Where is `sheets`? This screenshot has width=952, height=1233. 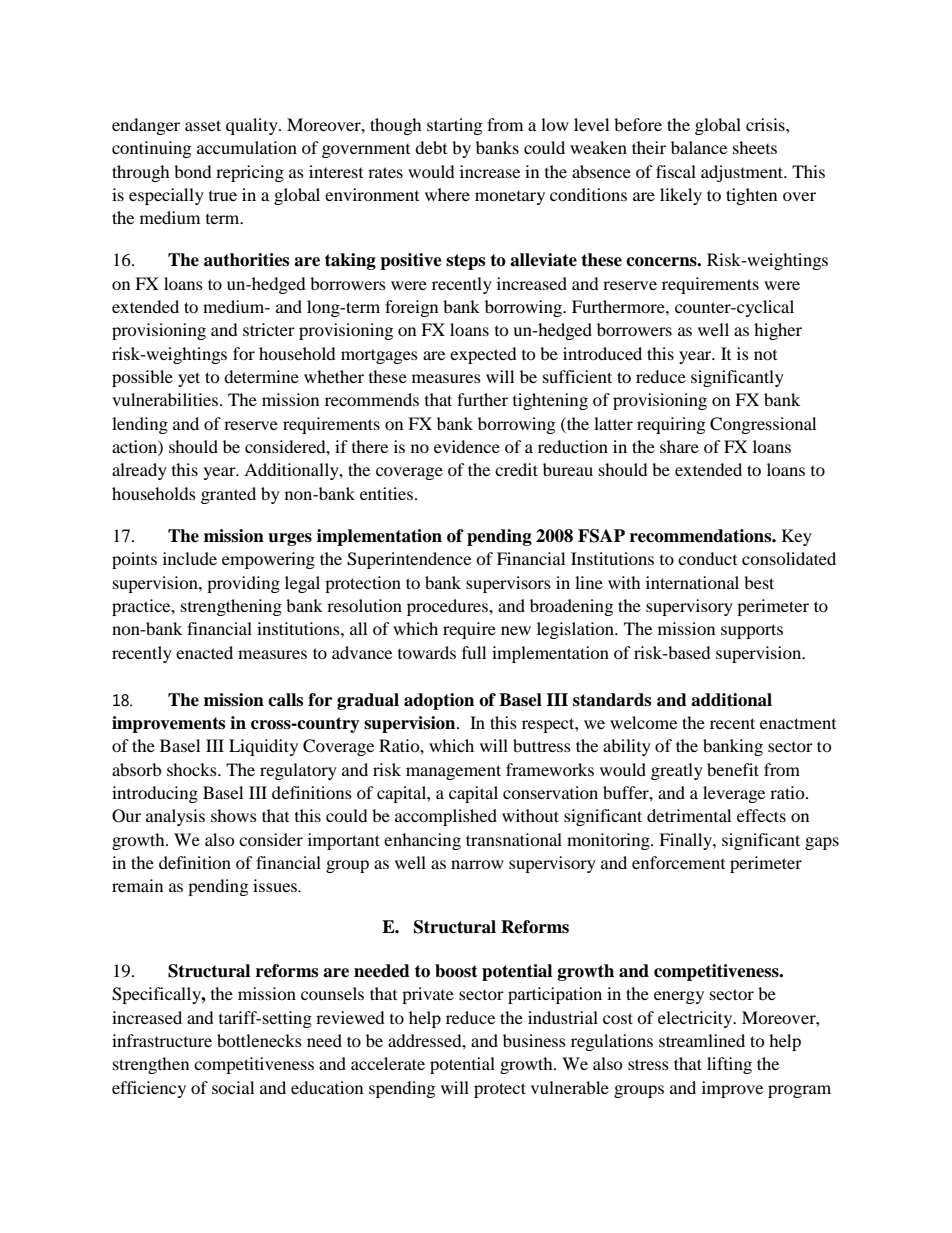
sheets is located at coordinates (755, 147).
